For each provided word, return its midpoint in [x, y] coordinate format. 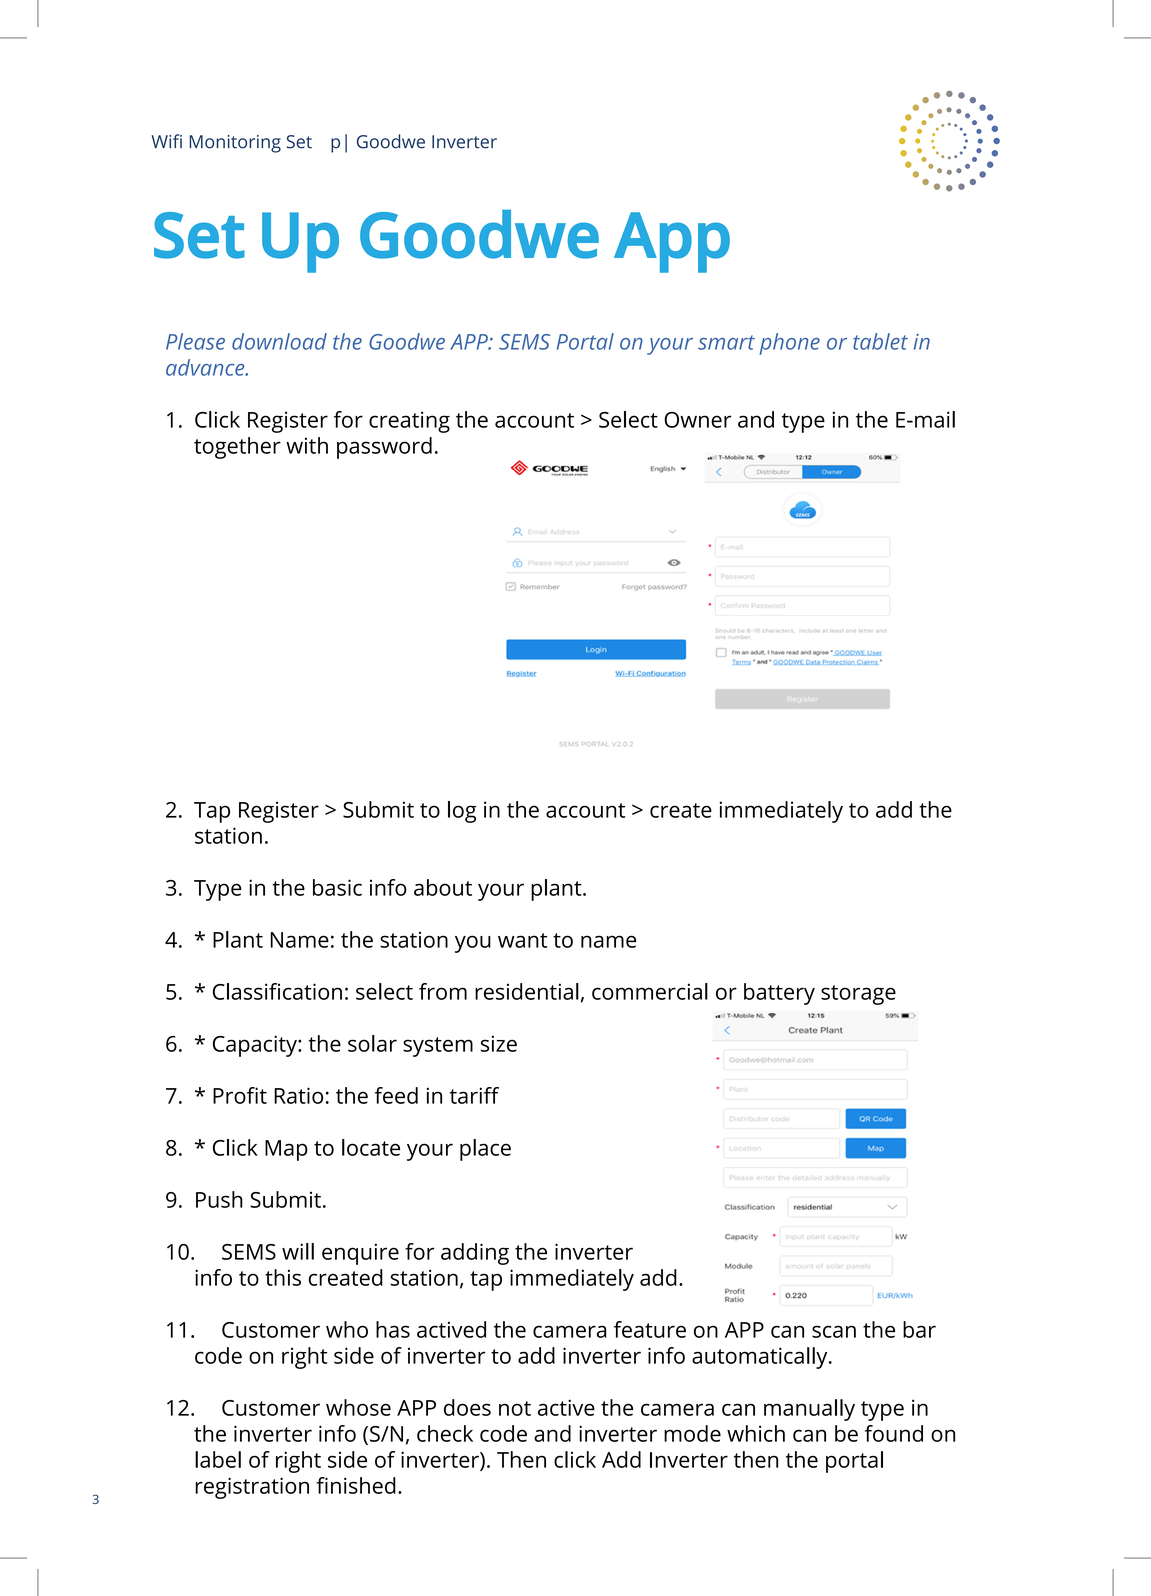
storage [858, 995]
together [237, 448]
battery [779, 994]
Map [286, 1150]
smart [726, 342]
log [462, 812]
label [218, 1459]
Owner [697, 420]
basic [337, 887]
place [485, 1150]
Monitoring [235, 144]
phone [789, 344]
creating [409, 422]
